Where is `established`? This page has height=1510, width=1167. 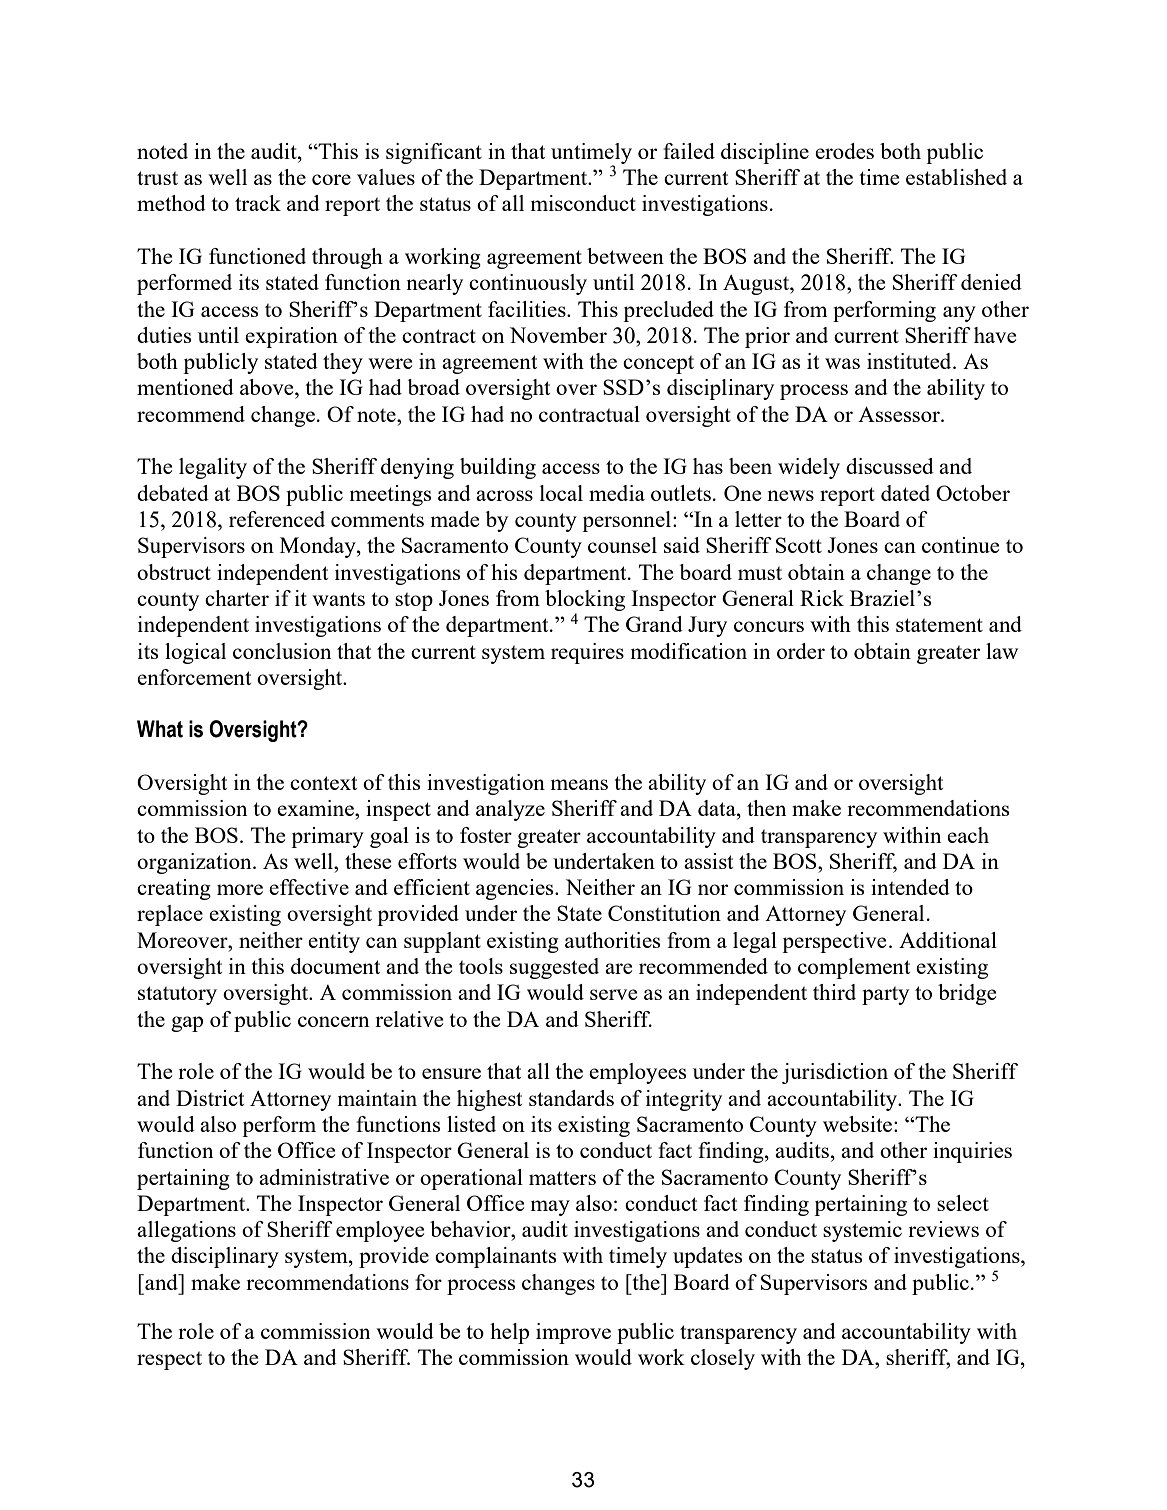
established is located at coordinates (956, 177).
